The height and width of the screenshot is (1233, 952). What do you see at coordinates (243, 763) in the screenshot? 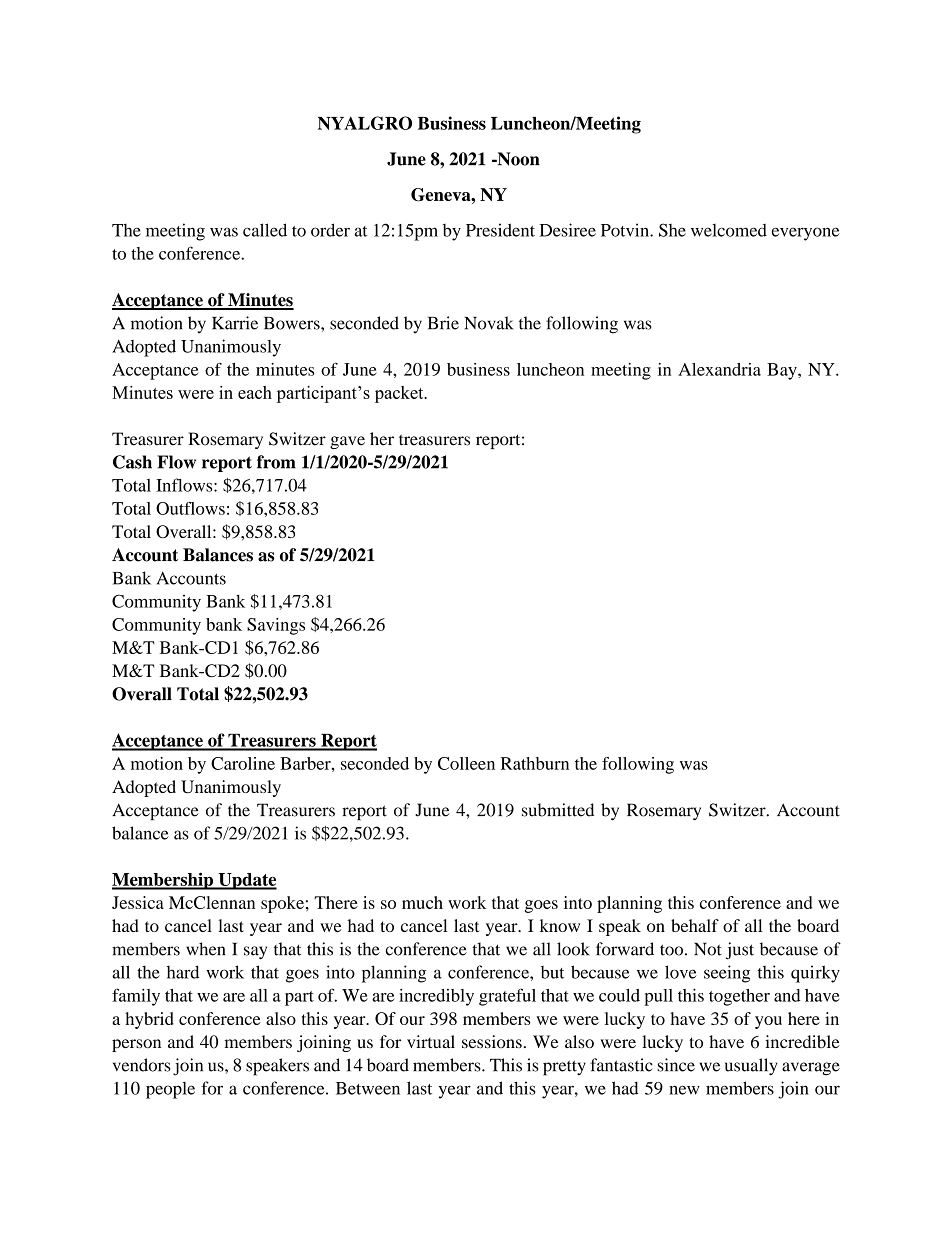
I see `Caroline` at bounding box center [243, 763].
